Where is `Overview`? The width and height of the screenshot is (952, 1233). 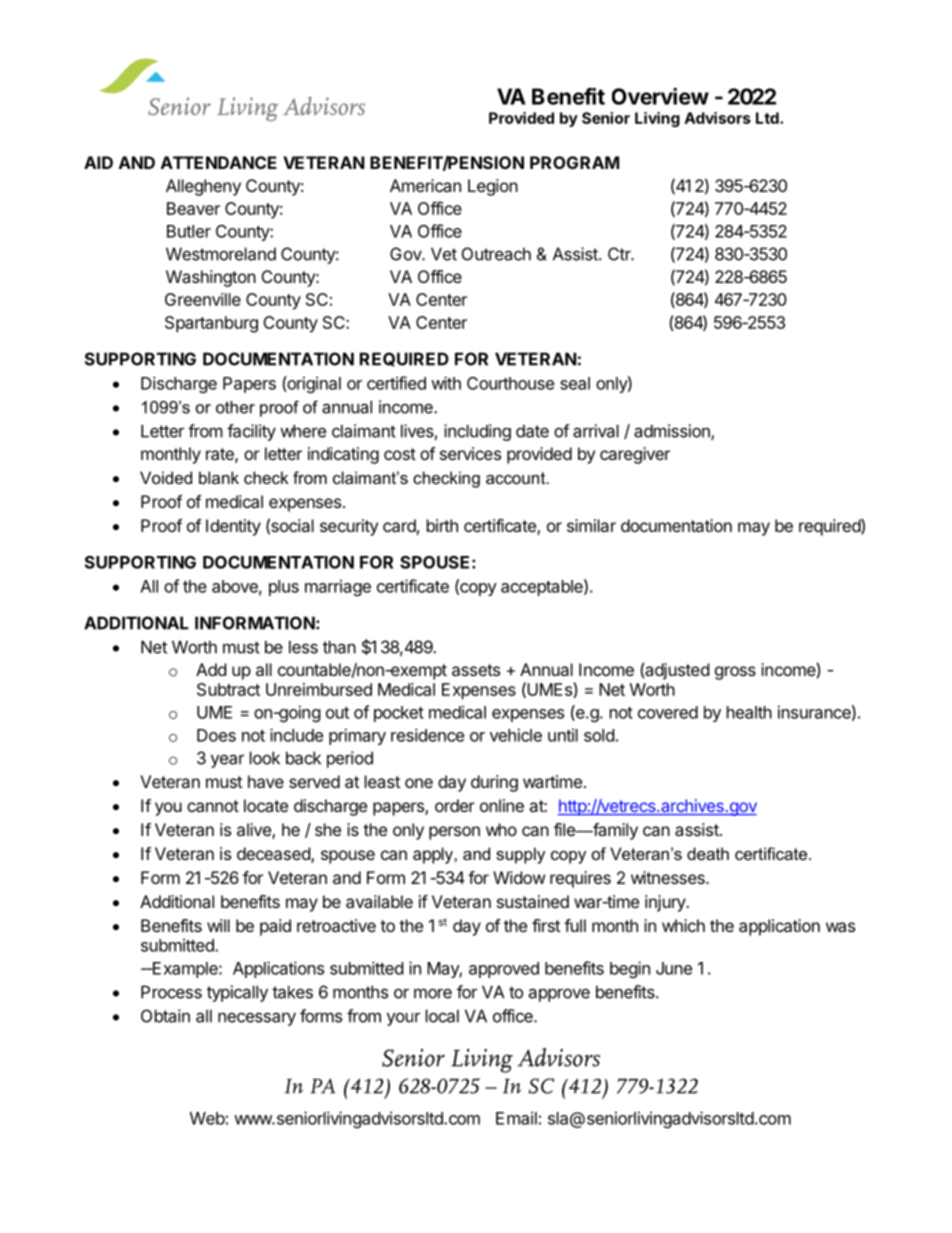
Overview is located at coordinates (660, 96).
